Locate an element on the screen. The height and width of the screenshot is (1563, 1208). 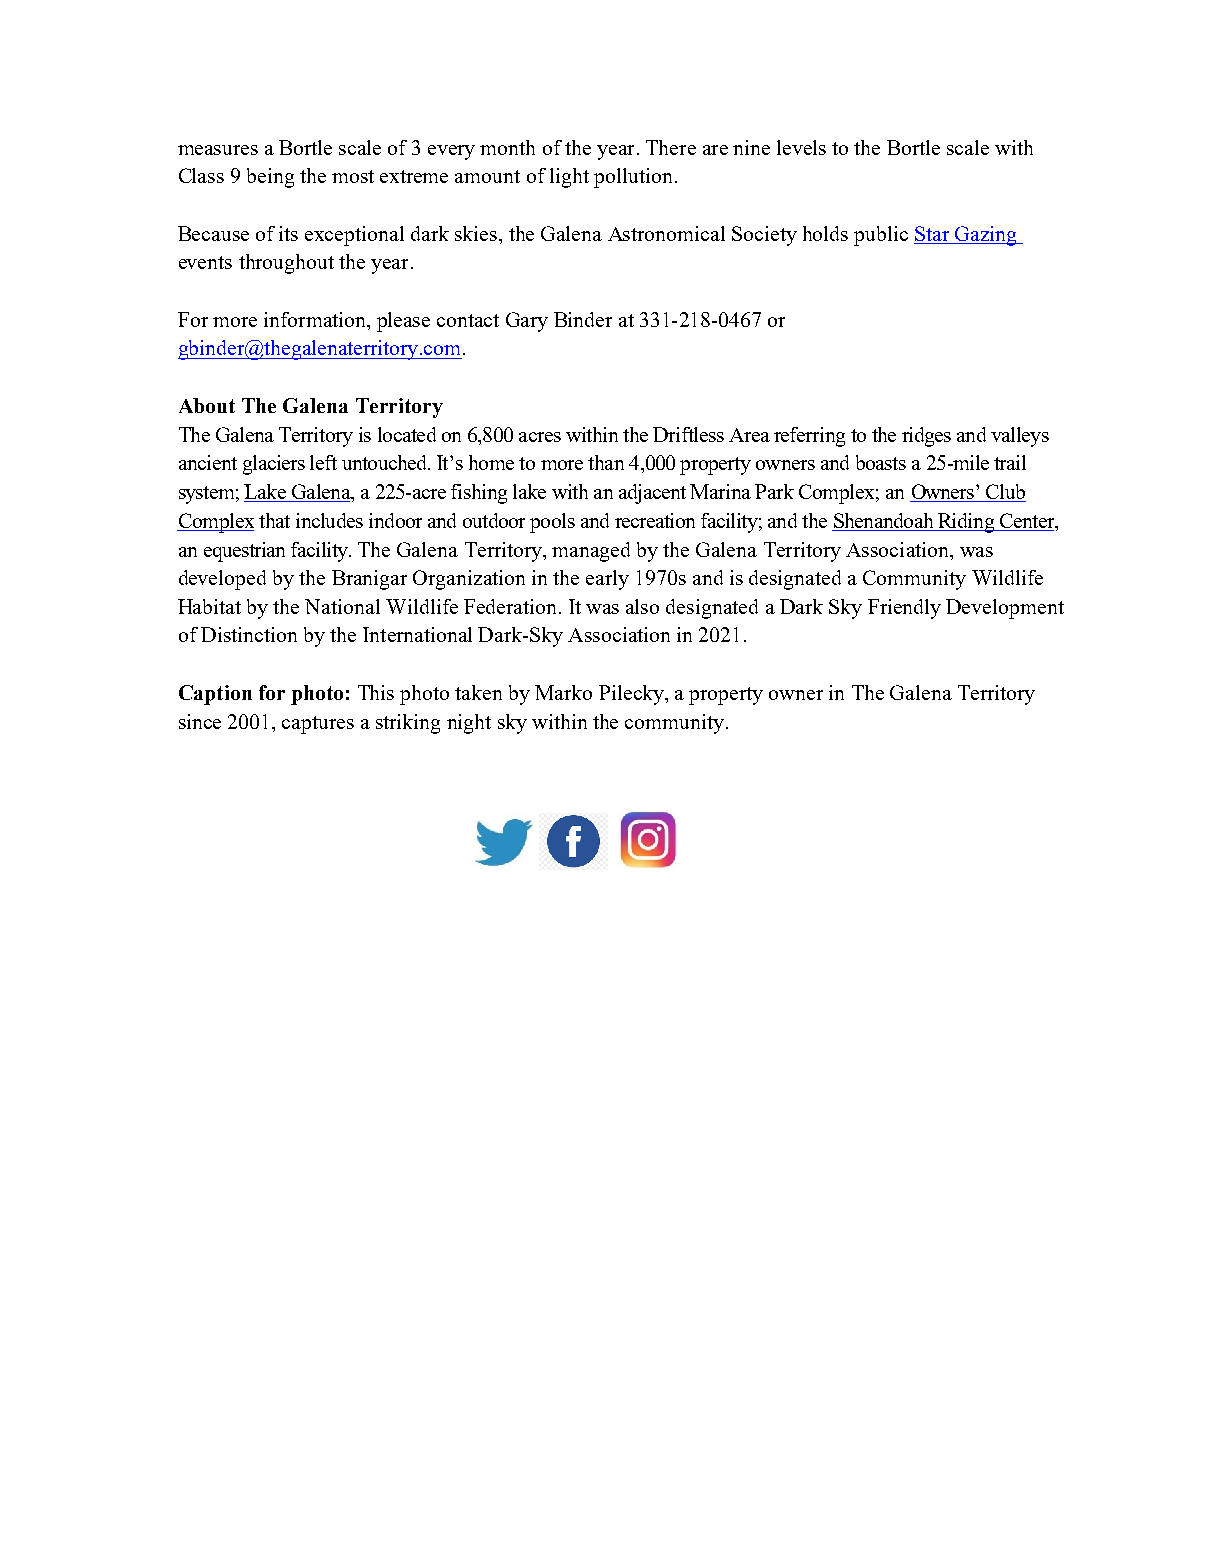
ridges is located at coordinates (926, 437).
